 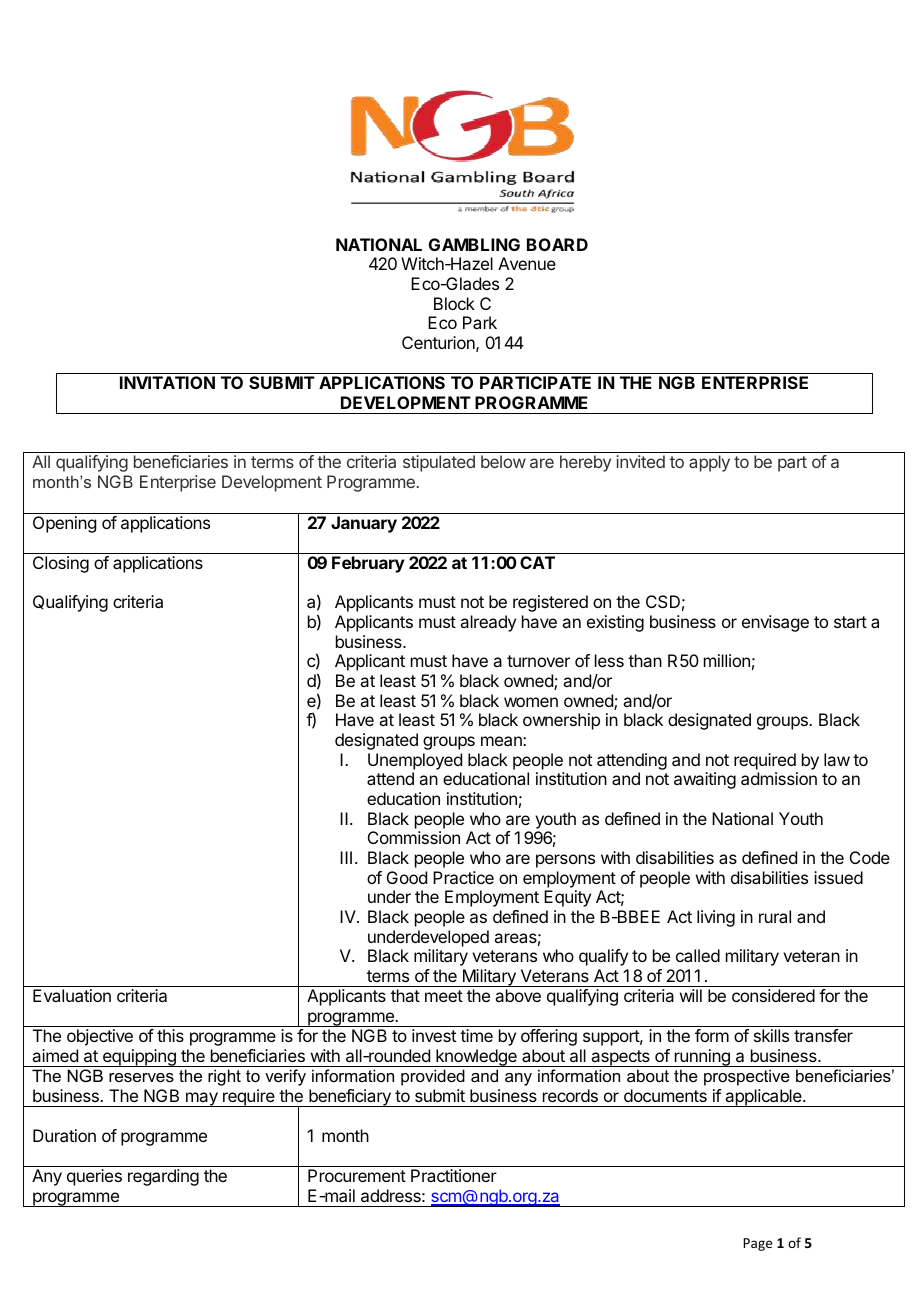 What do you see at coordinates (61, 564) in the document?
I see `Closing` at bounding box center [61, 564].
